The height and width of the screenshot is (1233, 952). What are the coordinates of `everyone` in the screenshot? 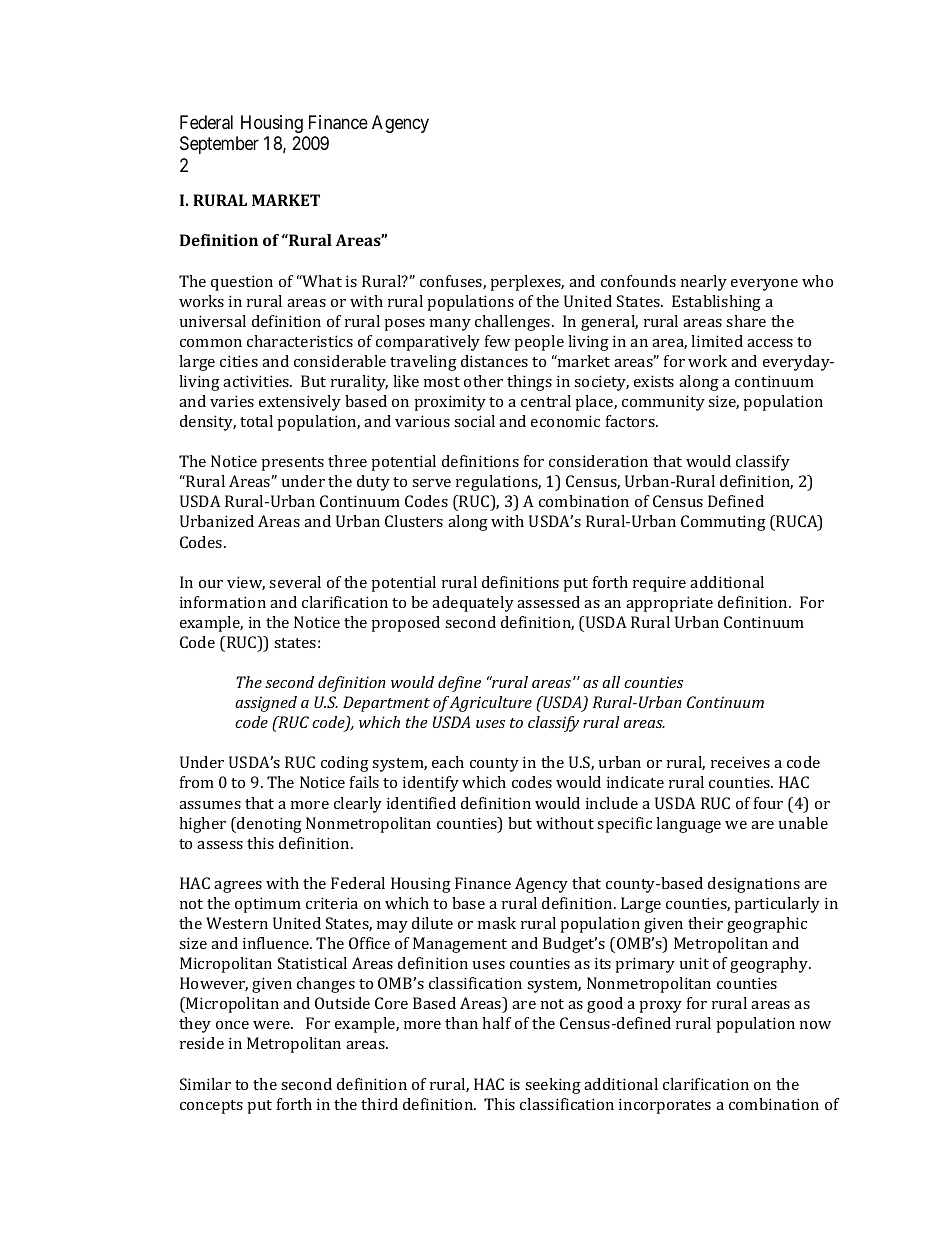 It's located at (764, 285).
